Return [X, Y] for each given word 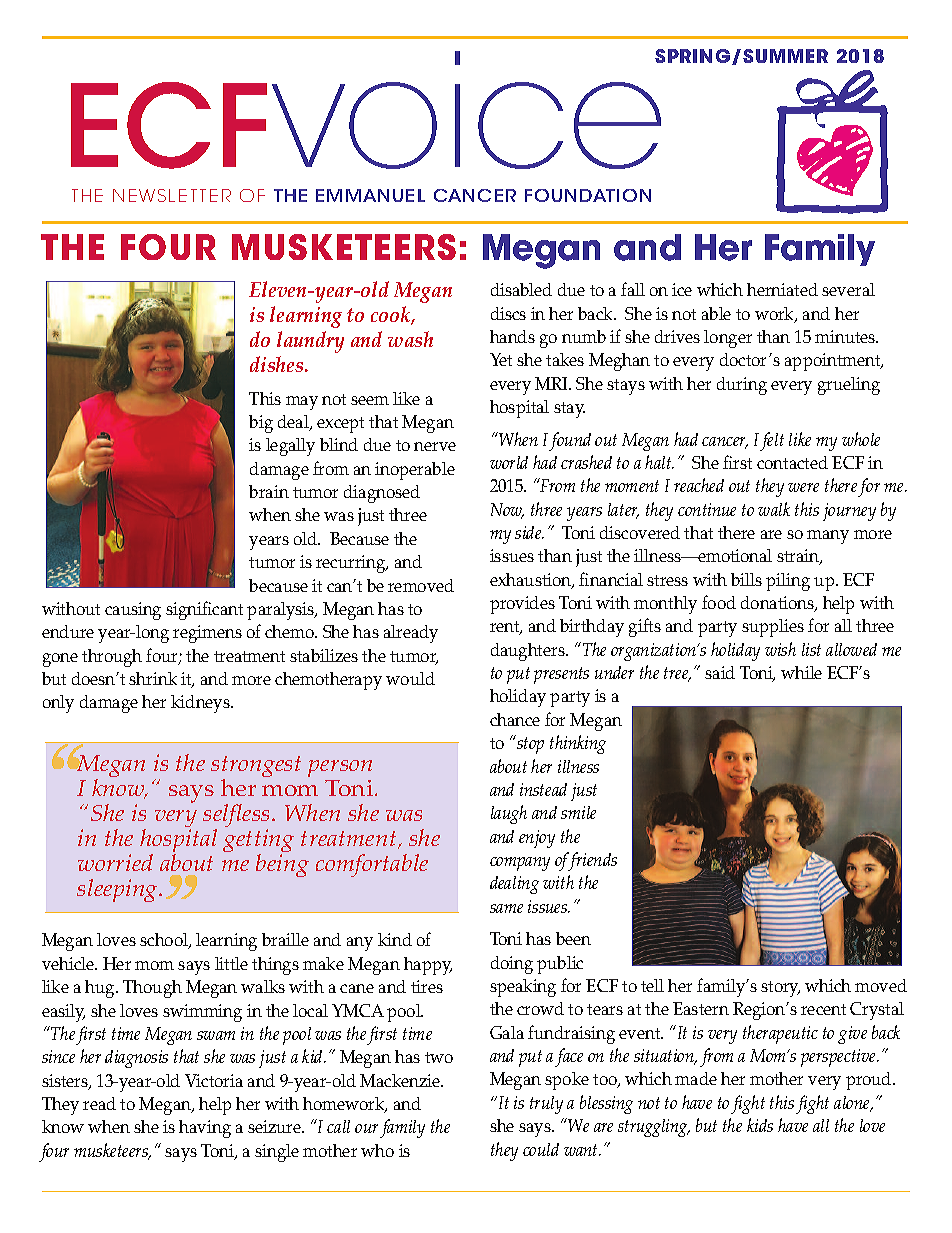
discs [508, 313]
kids [760, 1125]
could [541, 1149]
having [205, 1129]
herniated [782, 289]
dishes [278, 364]
